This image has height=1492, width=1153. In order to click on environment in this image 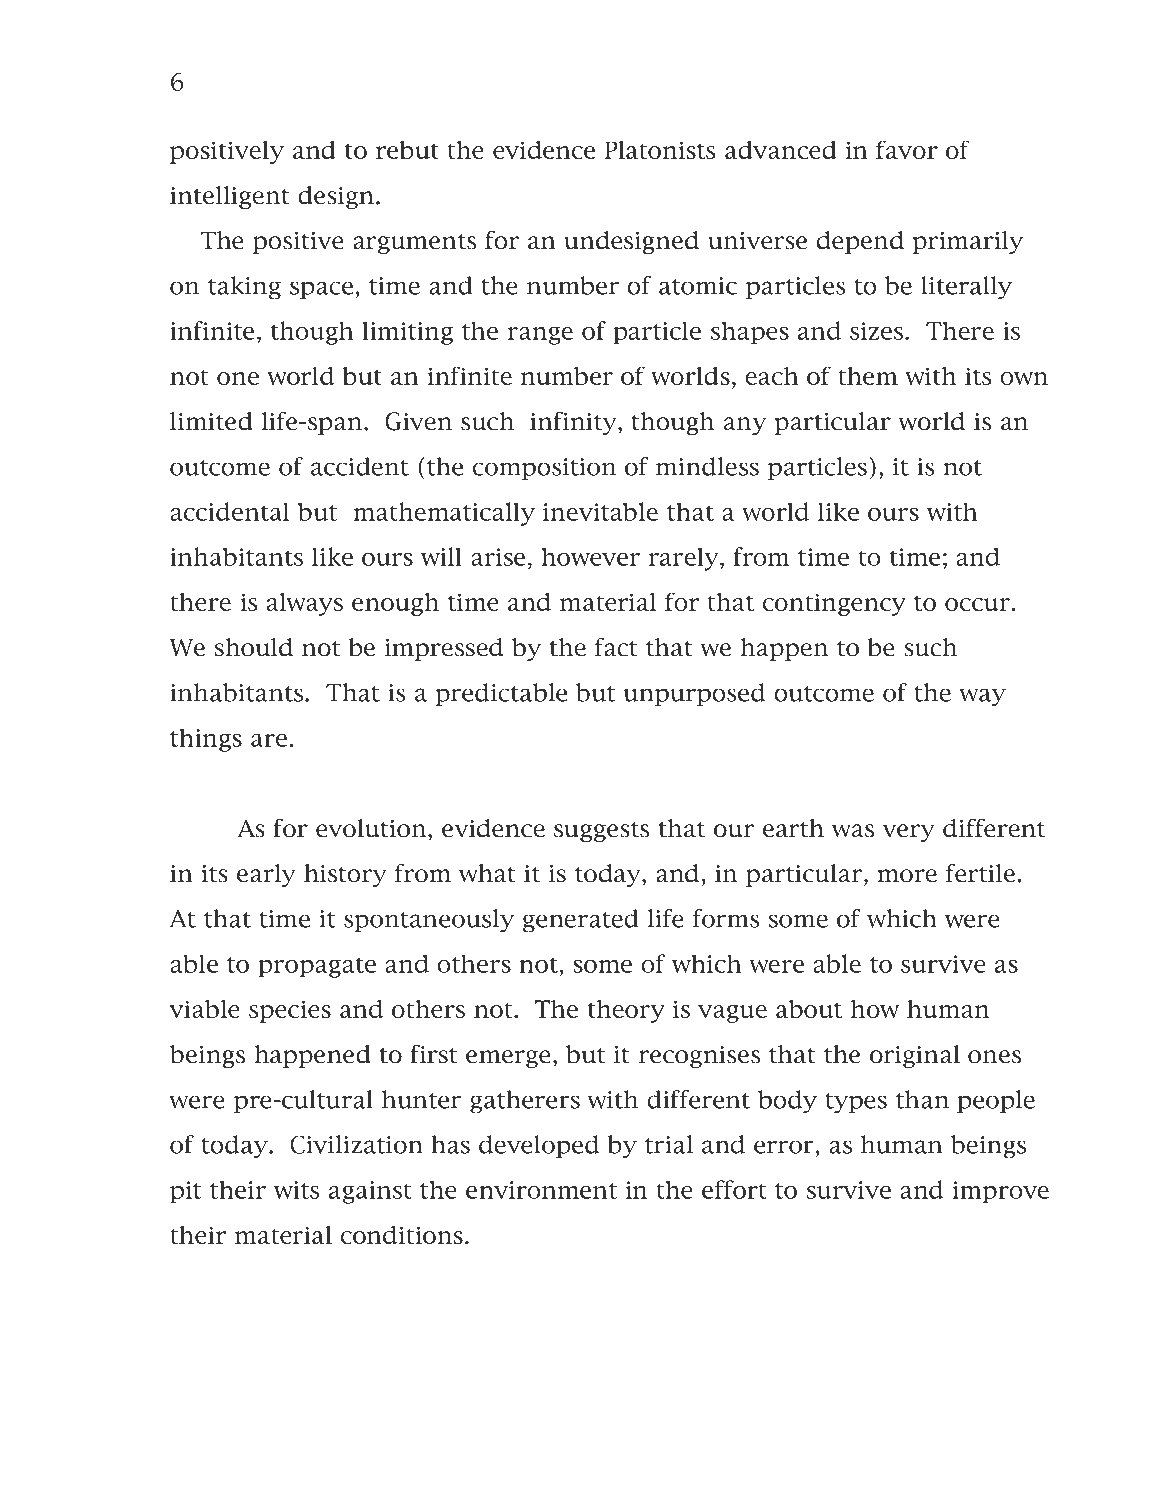, I will do `click(541, 1190)`.
